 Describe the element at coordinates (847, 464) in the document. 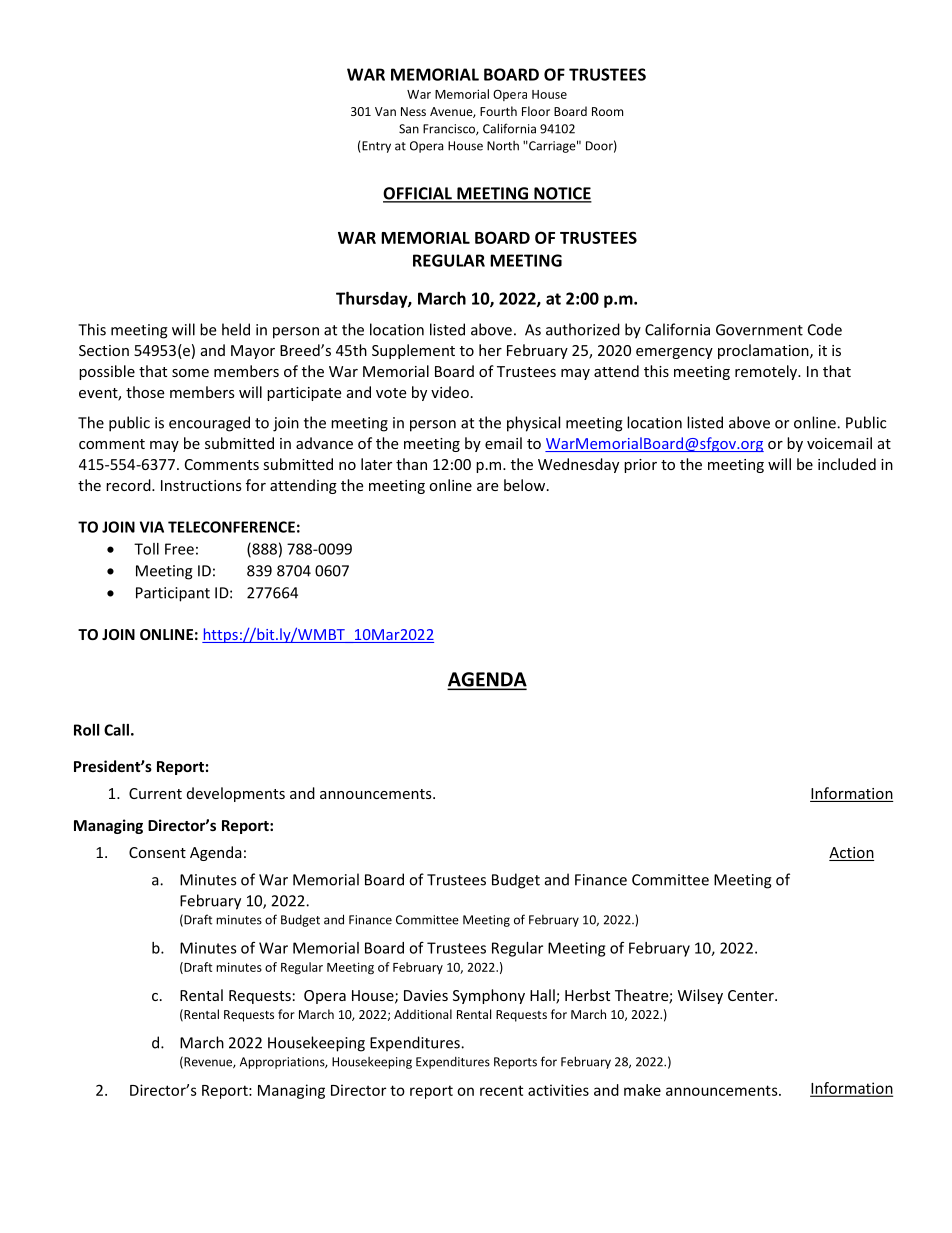

I see `included` at that location.
